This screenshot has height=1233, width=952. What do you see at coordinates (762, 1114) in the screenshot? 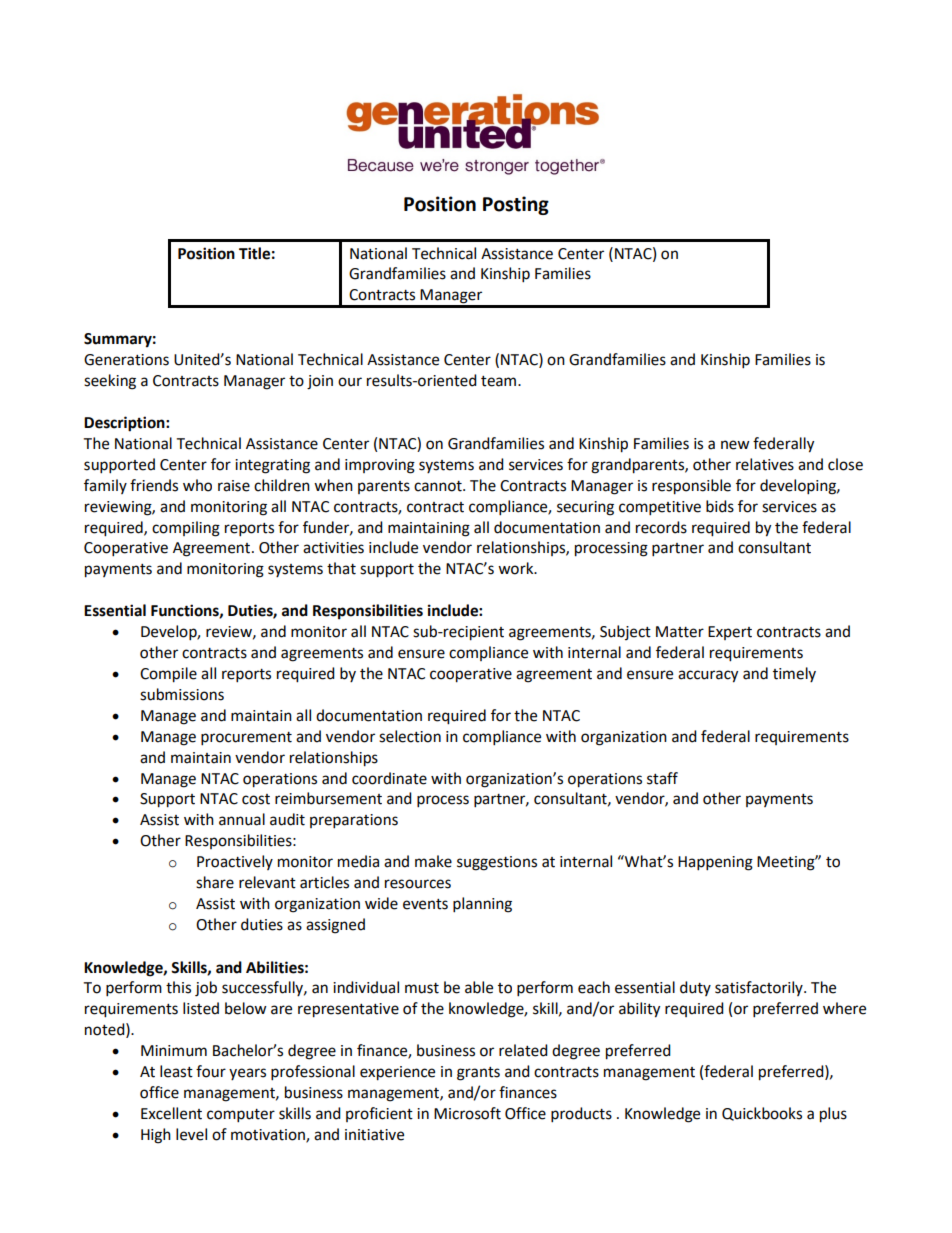
I see `Quickbooks` at bounding box center [762, 1114].
